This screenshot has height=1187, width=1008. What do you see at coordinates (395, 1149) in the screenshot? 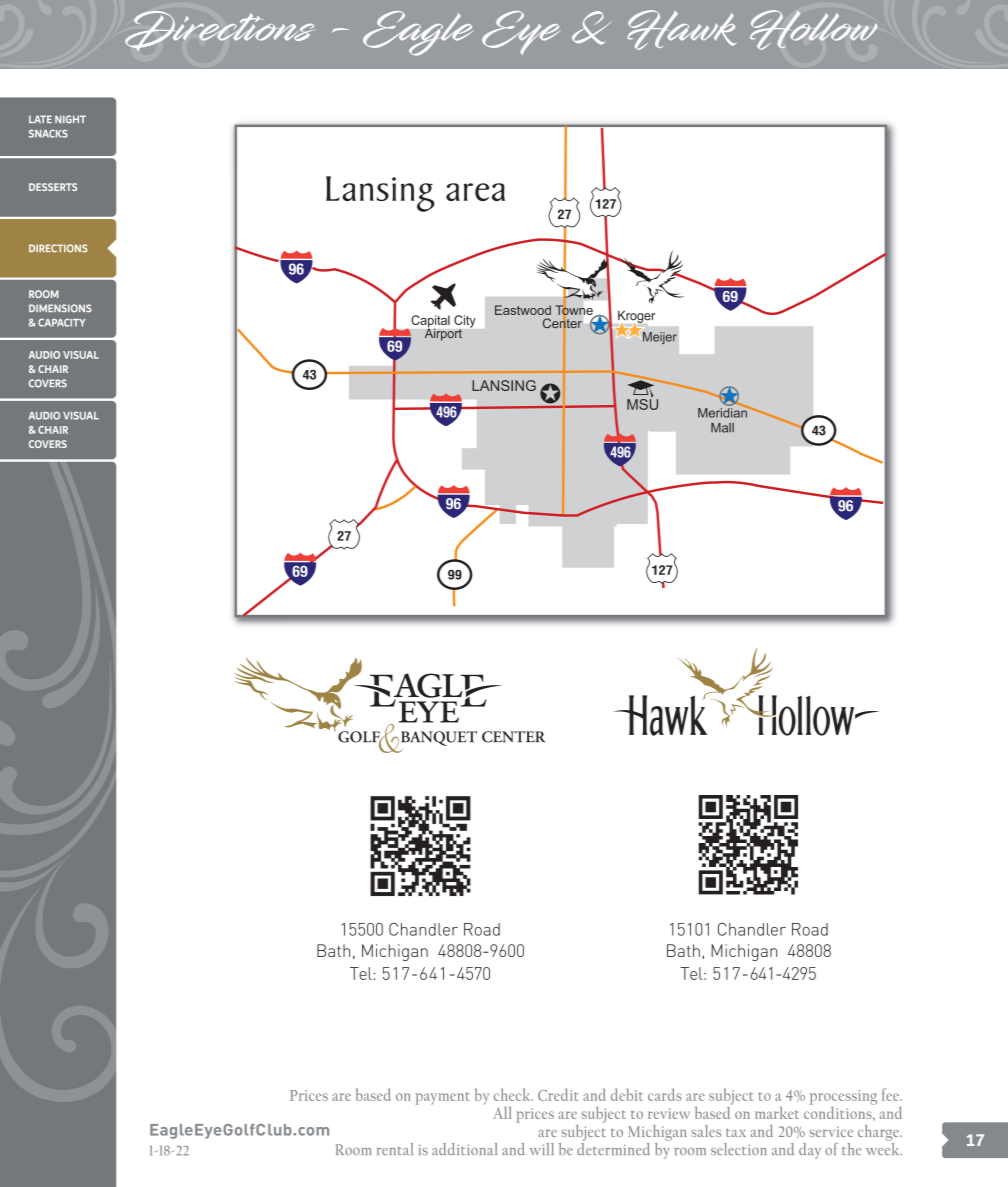
I see `rental` at bounding box center [395, 1149].
